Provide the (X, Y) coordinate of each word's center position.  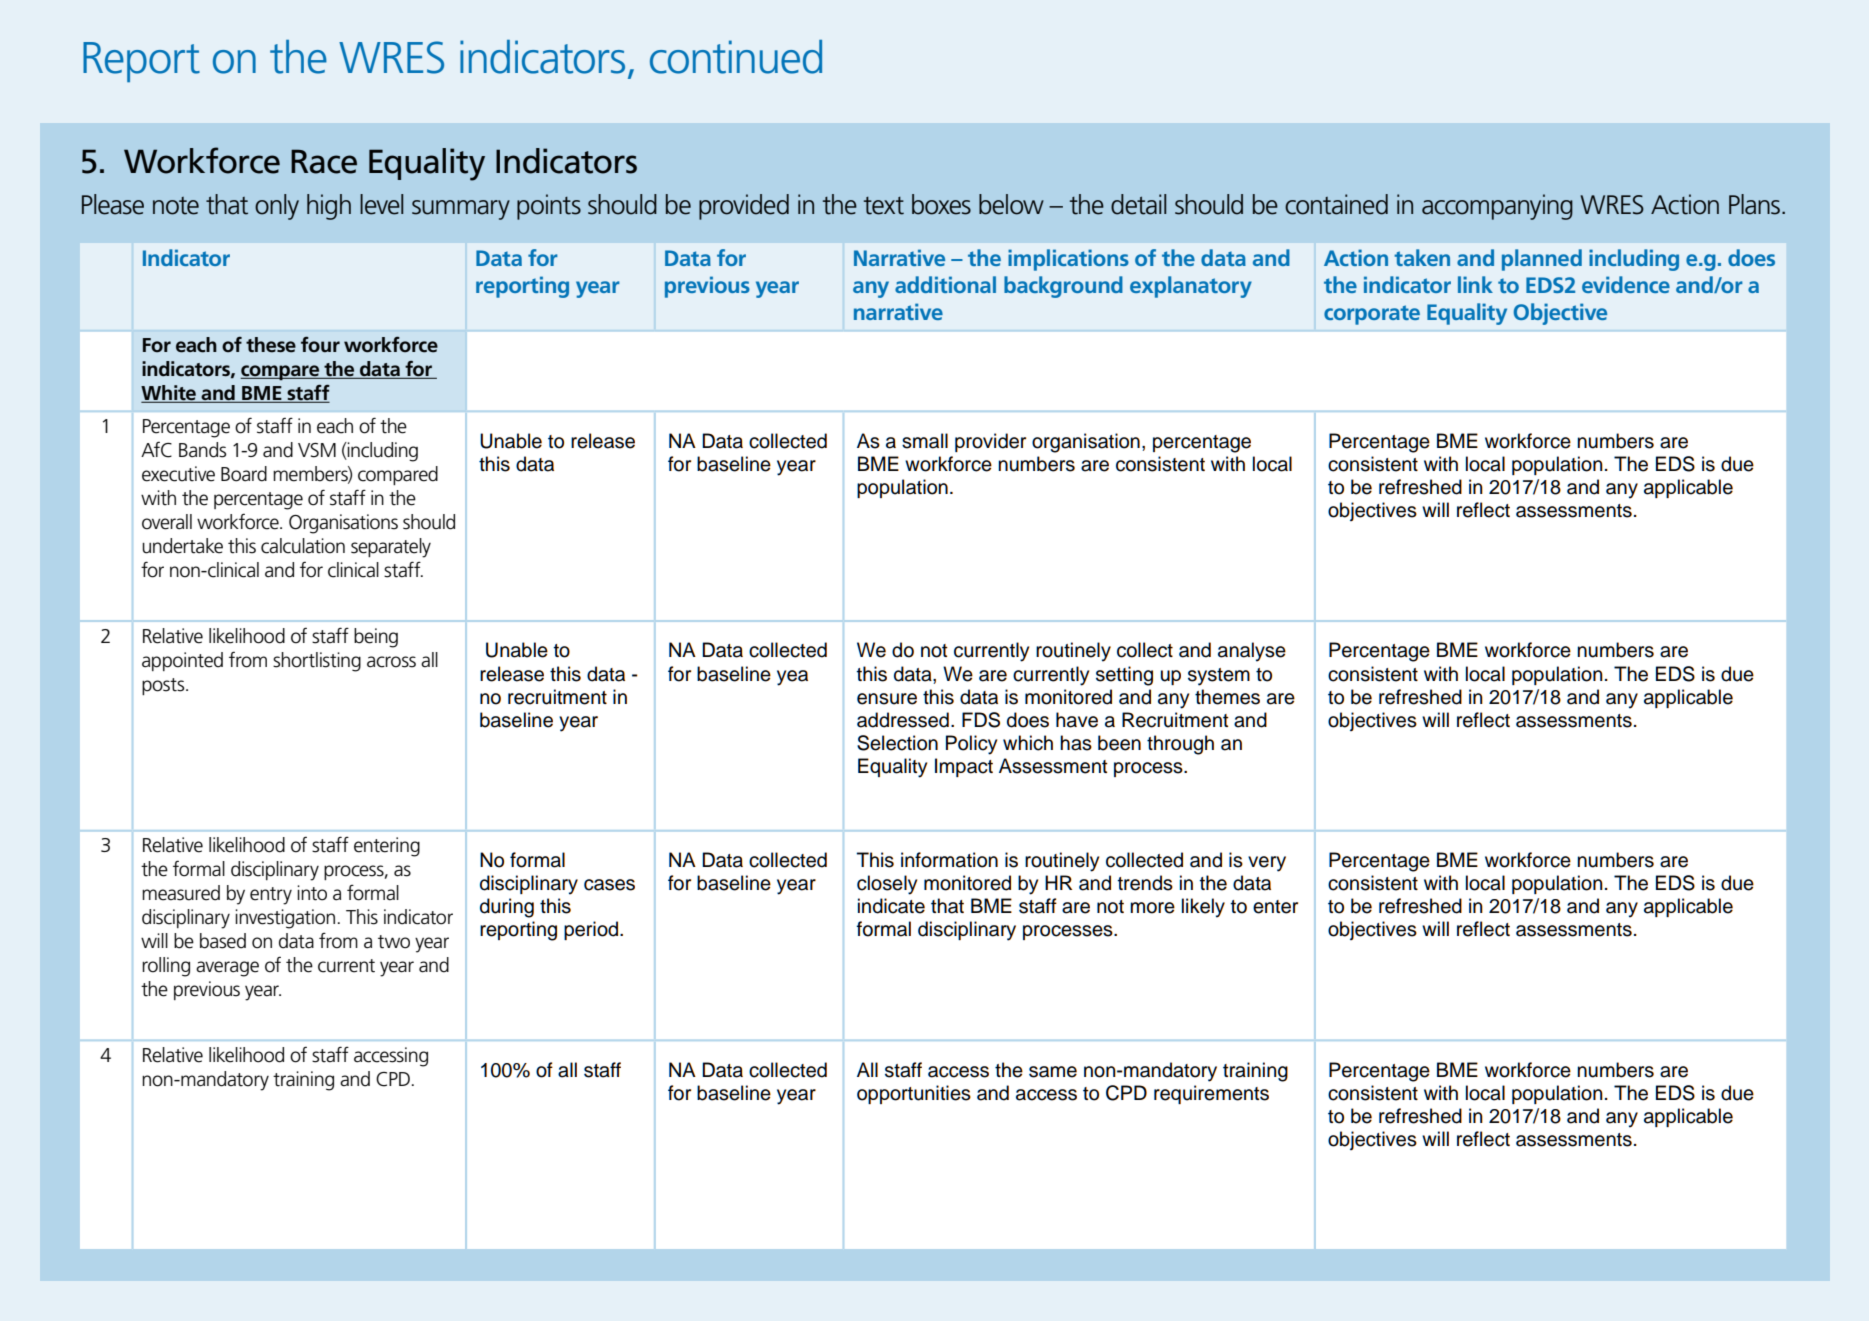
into (312, 893)
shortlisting (317, 662)
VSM (317, 450)
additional (945, 284)
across (391, 662)
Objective (1560, 314)
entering (387, 847)
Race (324, 161)
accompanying (1497, 207)
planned (1542, 260)
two (394, 942)
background (1063, 287)
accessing (391, 1057)
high (329, 207)
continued (736, 57)
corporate (1372, 315)
